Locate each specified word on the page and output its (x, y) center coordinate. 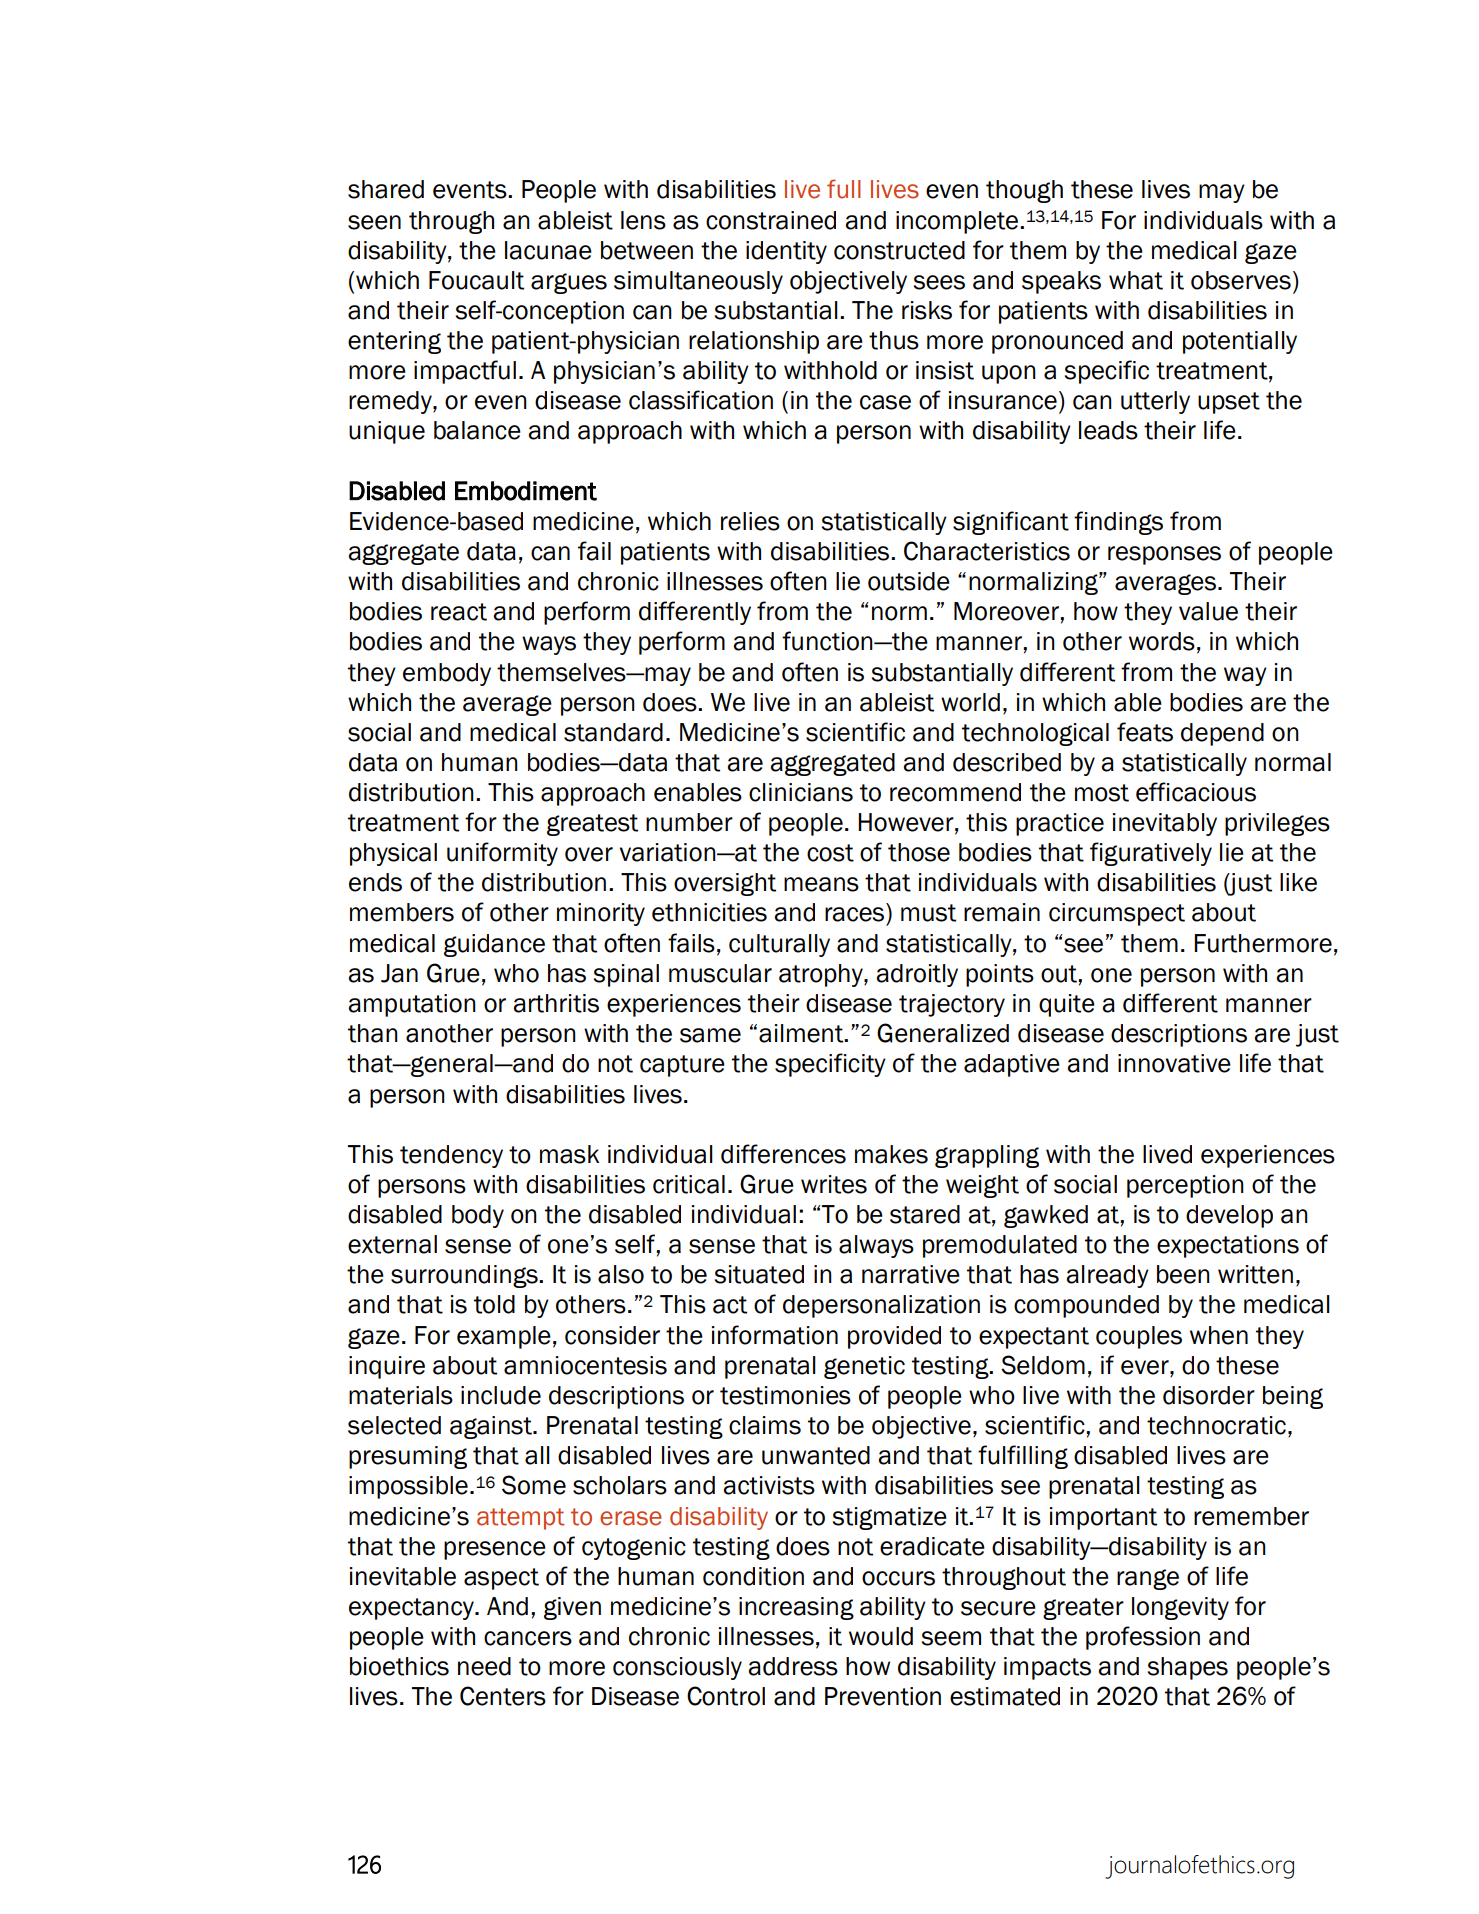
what (1136, 280)
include (501, 1395)
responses (1164, 555)
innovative (1174, 1063)
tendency (451, 1156)
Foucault (476, 280)
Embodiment (526, 491)
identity (786, 252)
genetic (864, 1367)
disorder (1209, 1395)
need (484, 1666)
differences (783, 1154)
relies (750, 521)
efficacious (1196, 792)
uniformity (502, 854)
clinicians (801, 792)
